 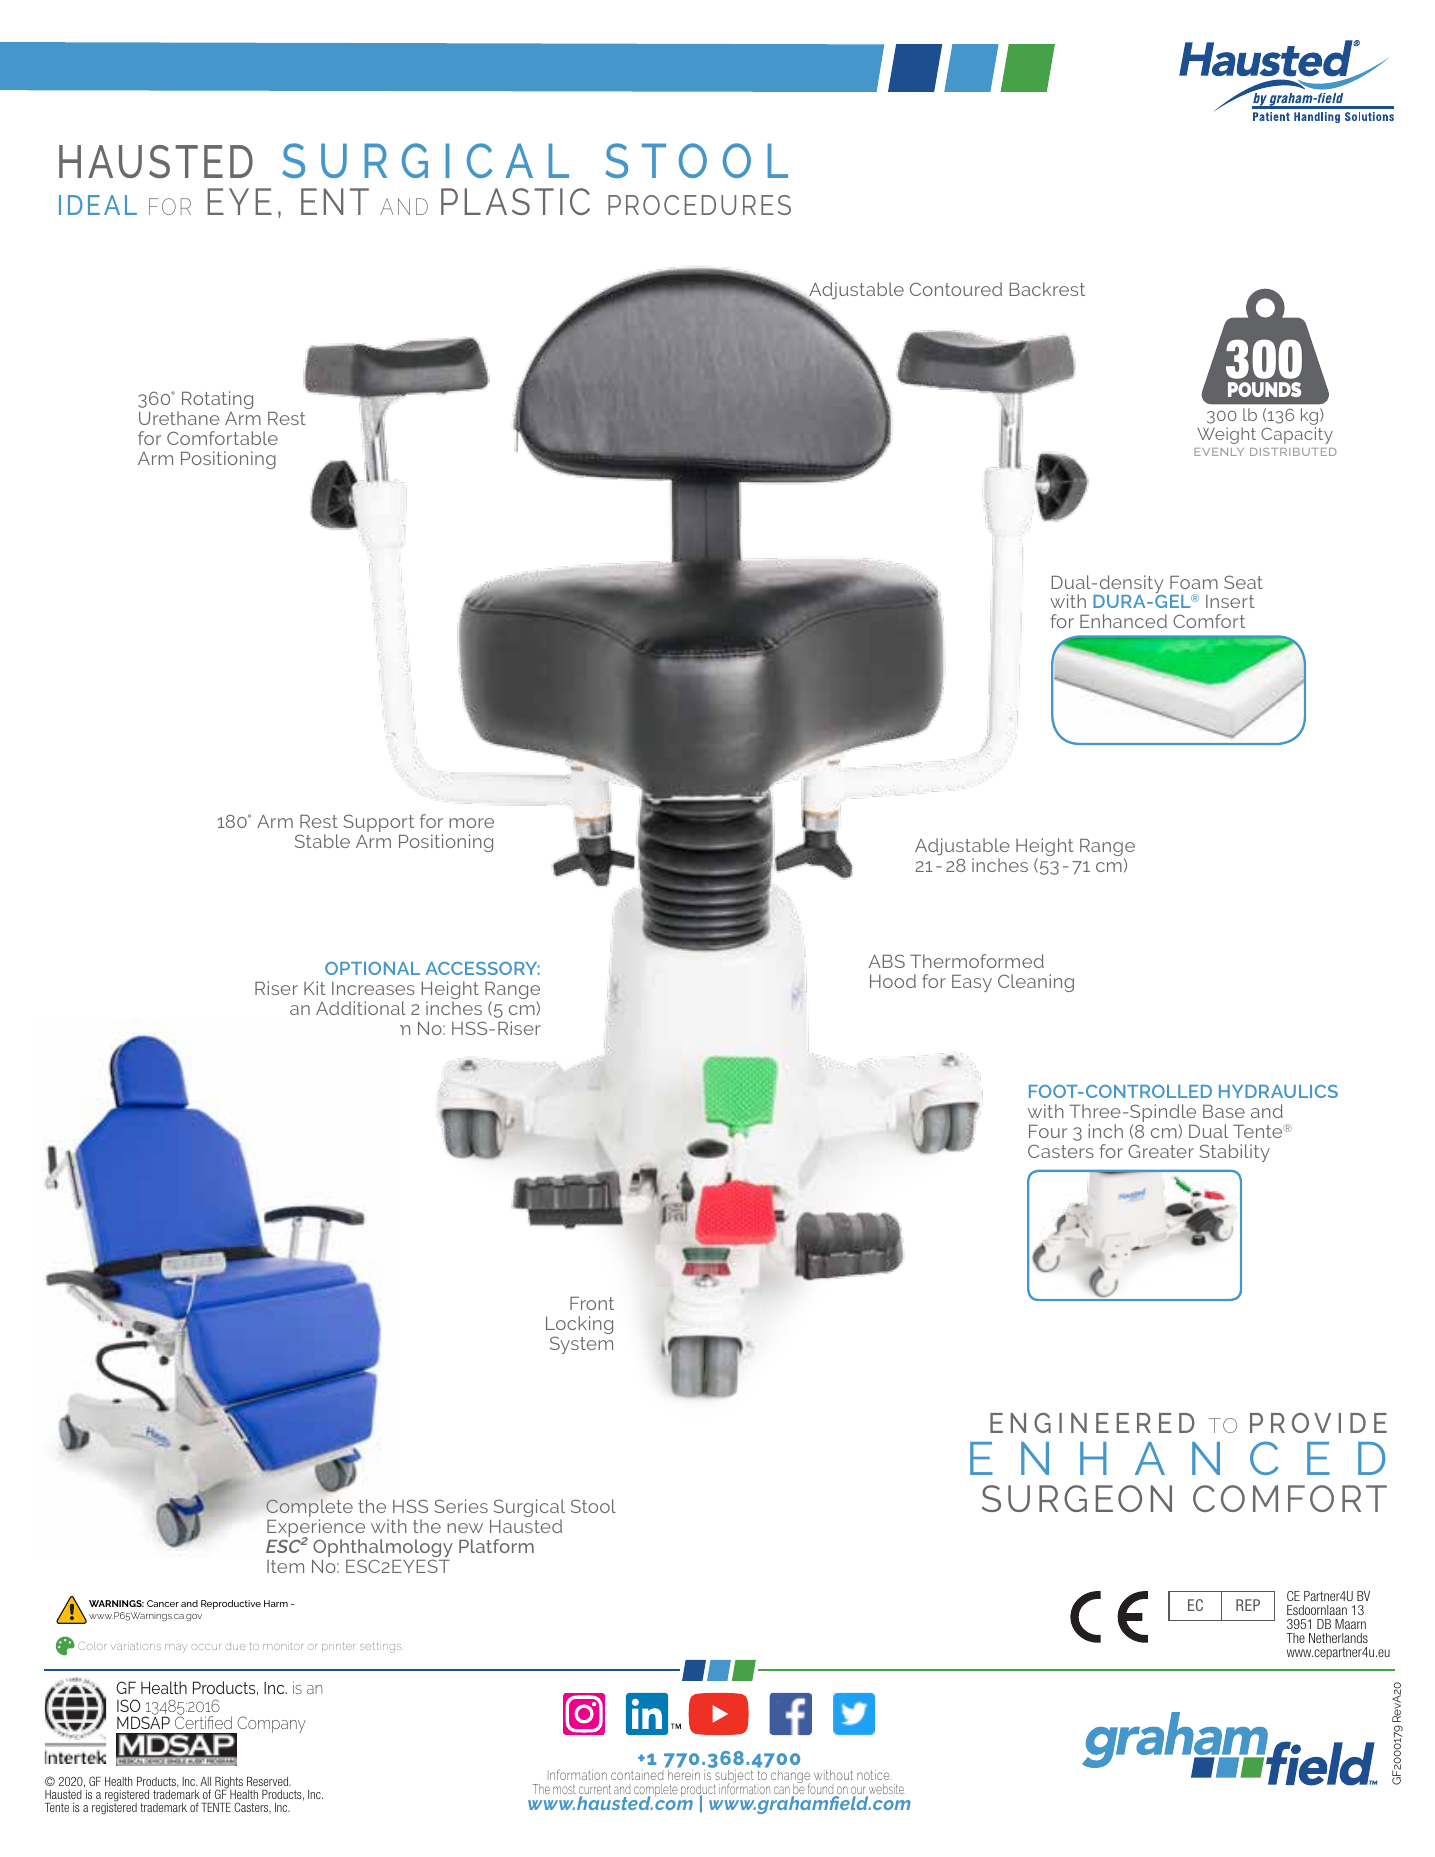 What do you see at coordinates (270, 1726) in the screenshot?
I see `Company` at bounding box center [270, 1726].
